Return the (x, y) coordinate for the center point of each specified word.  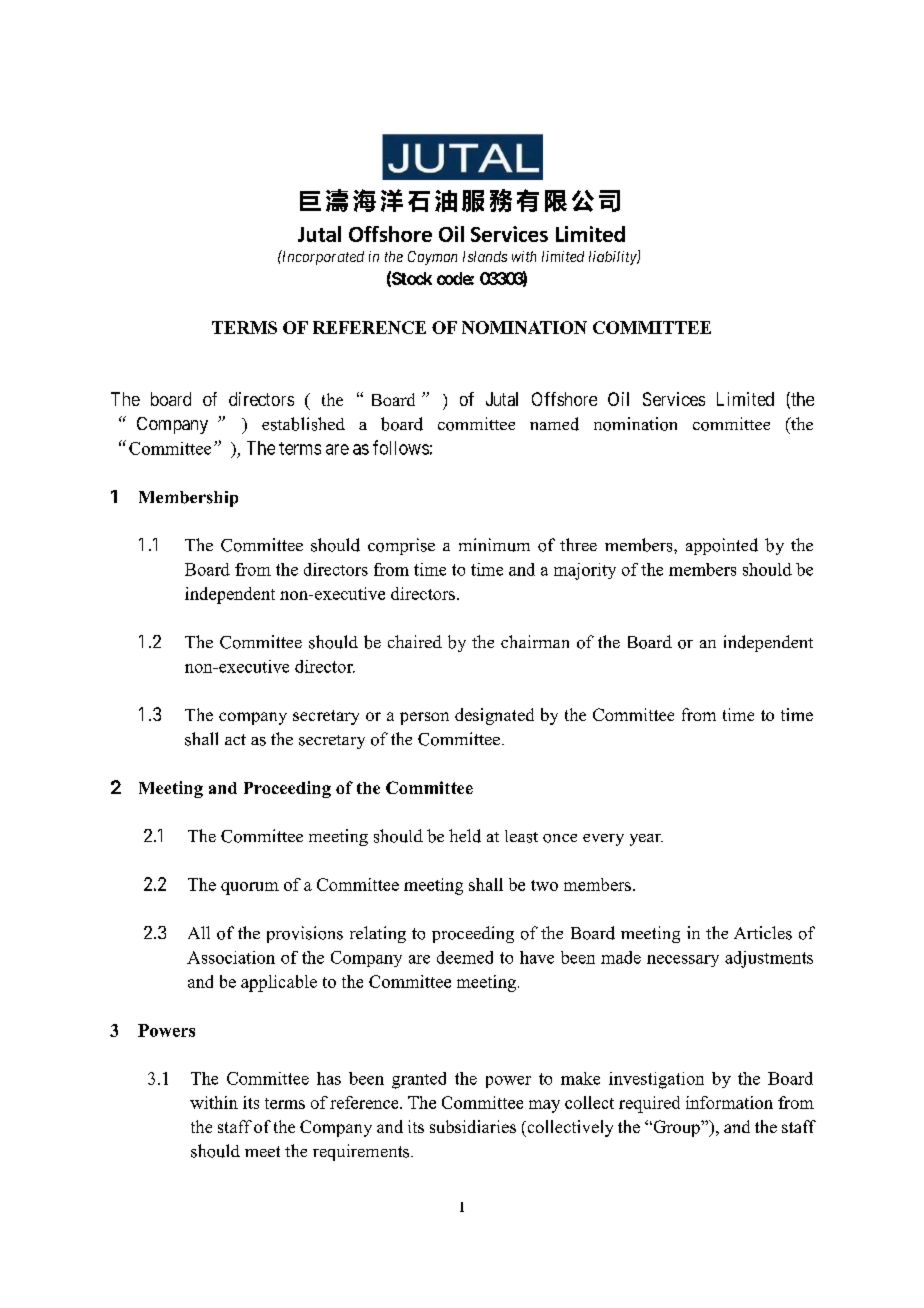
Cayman (432, 258)
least (521, 836)
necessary (683, 961)
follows (401, 447)
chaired (415, 641)
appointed (722, 546)
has (329, 1078)
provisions (305, 934)
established (303, 424)
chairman (535, 641)
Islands (485, 256)
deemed (465, 957)
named (554, 424)
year (646, 840)
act (235, 739)
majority (585, 571)
